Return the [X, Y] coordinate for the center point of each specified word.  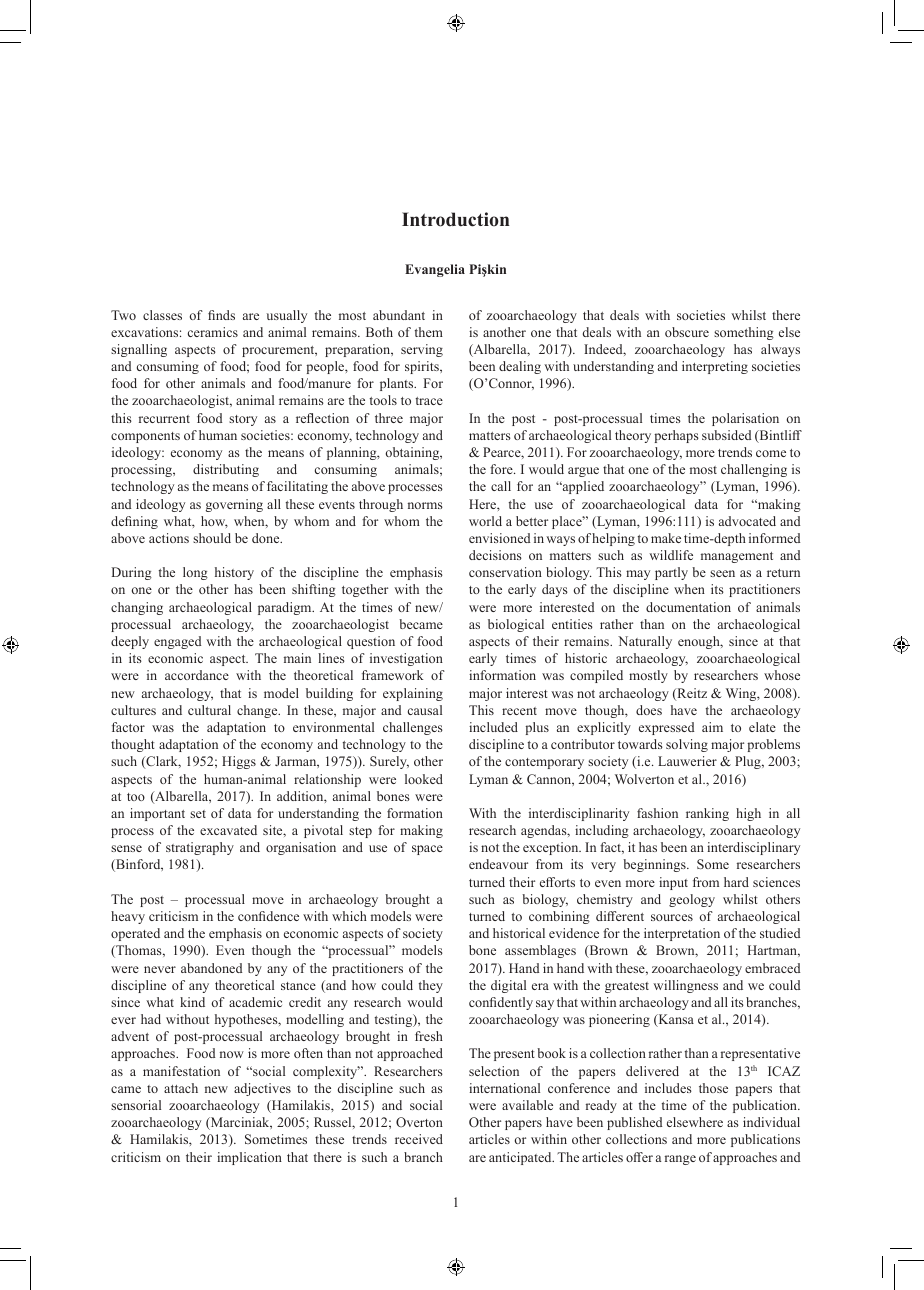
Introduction [456, 219]
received [419, 1139]
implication [249, 1158]
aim [712, 727]
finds [221, 315]
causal [425, 710]
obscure [687, 332]
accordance [197, 675]
